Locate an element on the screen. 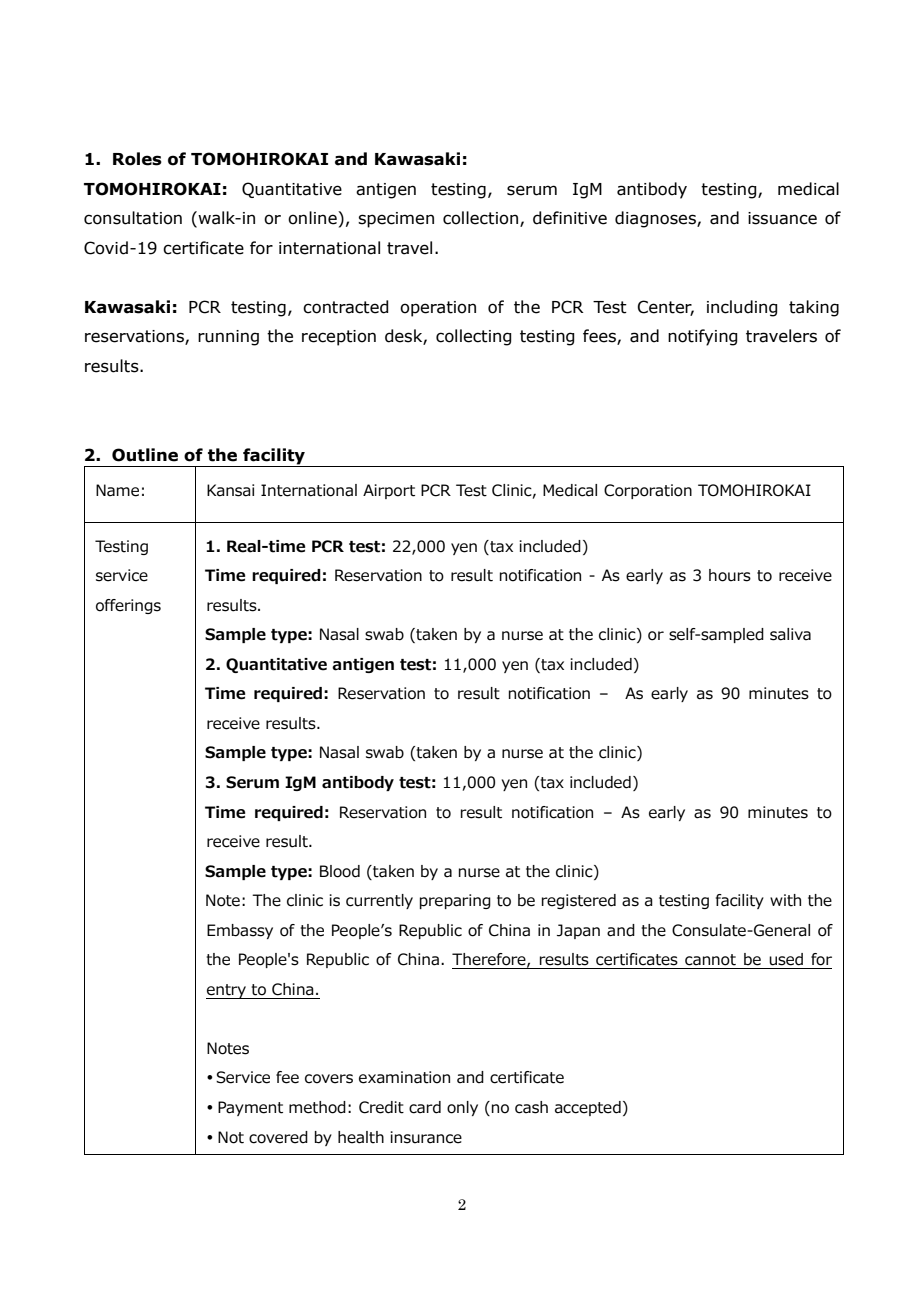 The width and height of the screenshot is (924, 1309). issuance is located at coordinates (782, 218).
